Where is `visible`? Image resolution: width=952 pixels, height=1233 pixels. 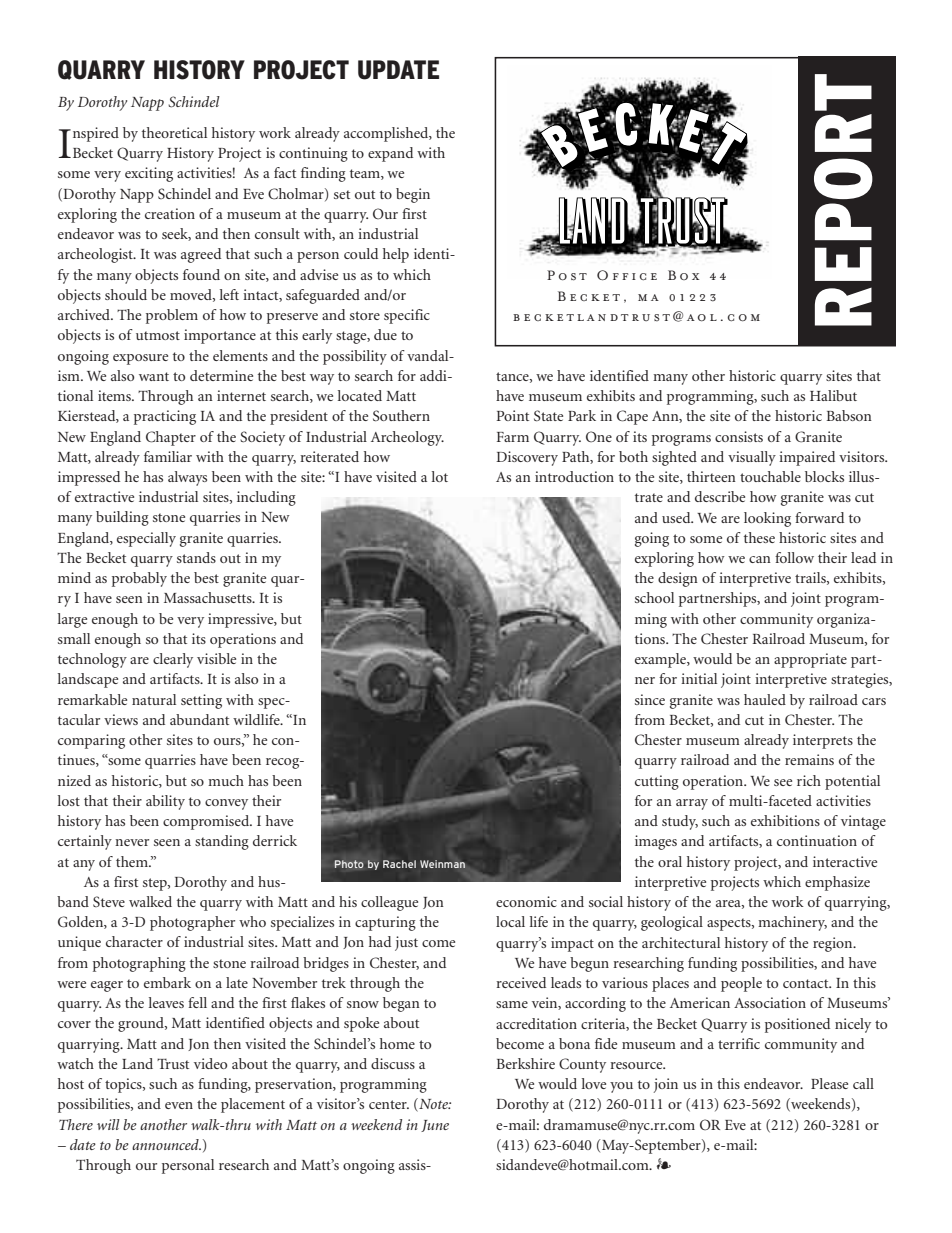 visible is located at coordinates (216, 658).
